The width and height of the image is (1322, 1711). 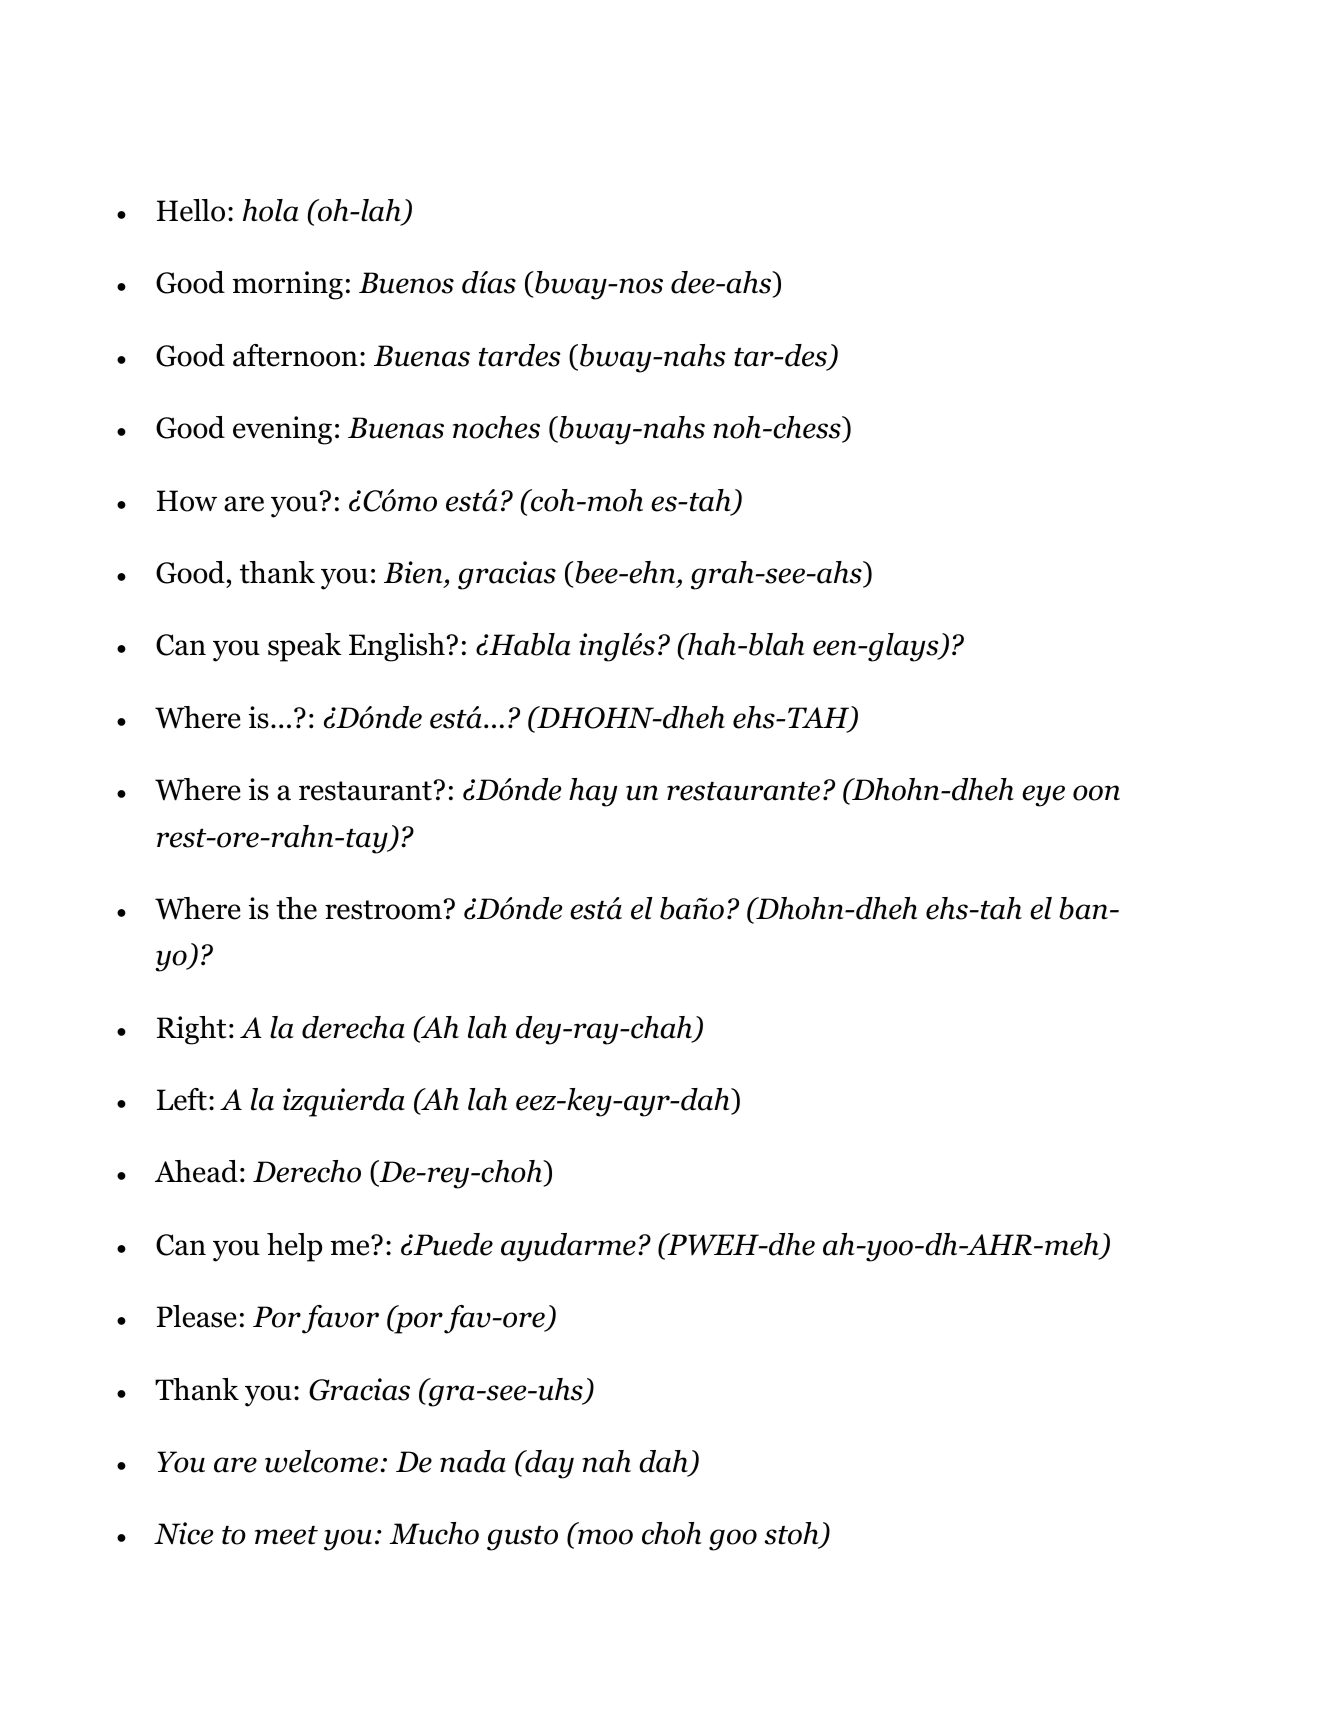 What do you see at coordinates (288, 285) in the image?
I see `morning` at bounding box center [288, 285].
